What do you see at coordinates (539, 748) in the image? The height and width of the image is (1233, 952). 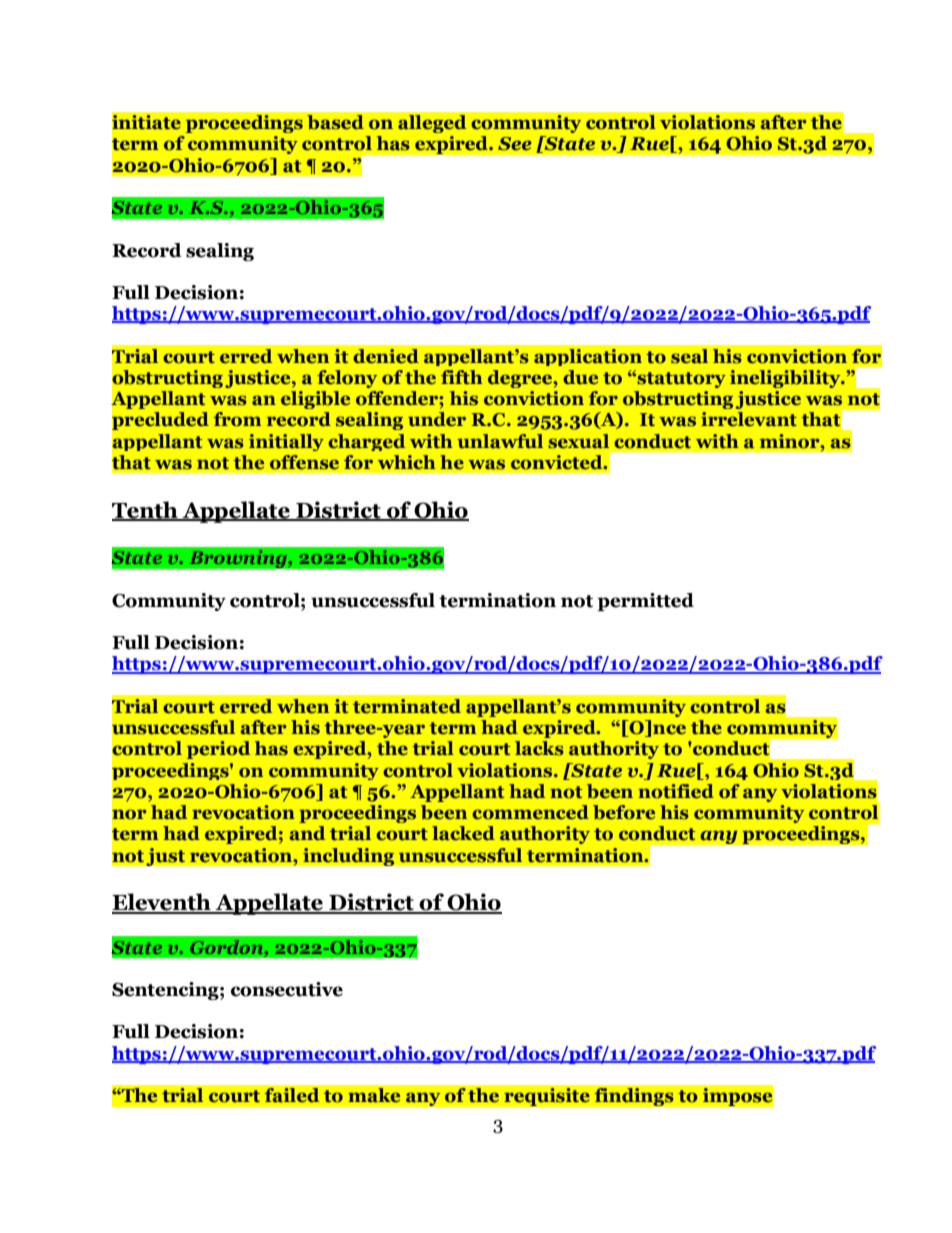 I see `lacks` at bounding box center [539, 748].
